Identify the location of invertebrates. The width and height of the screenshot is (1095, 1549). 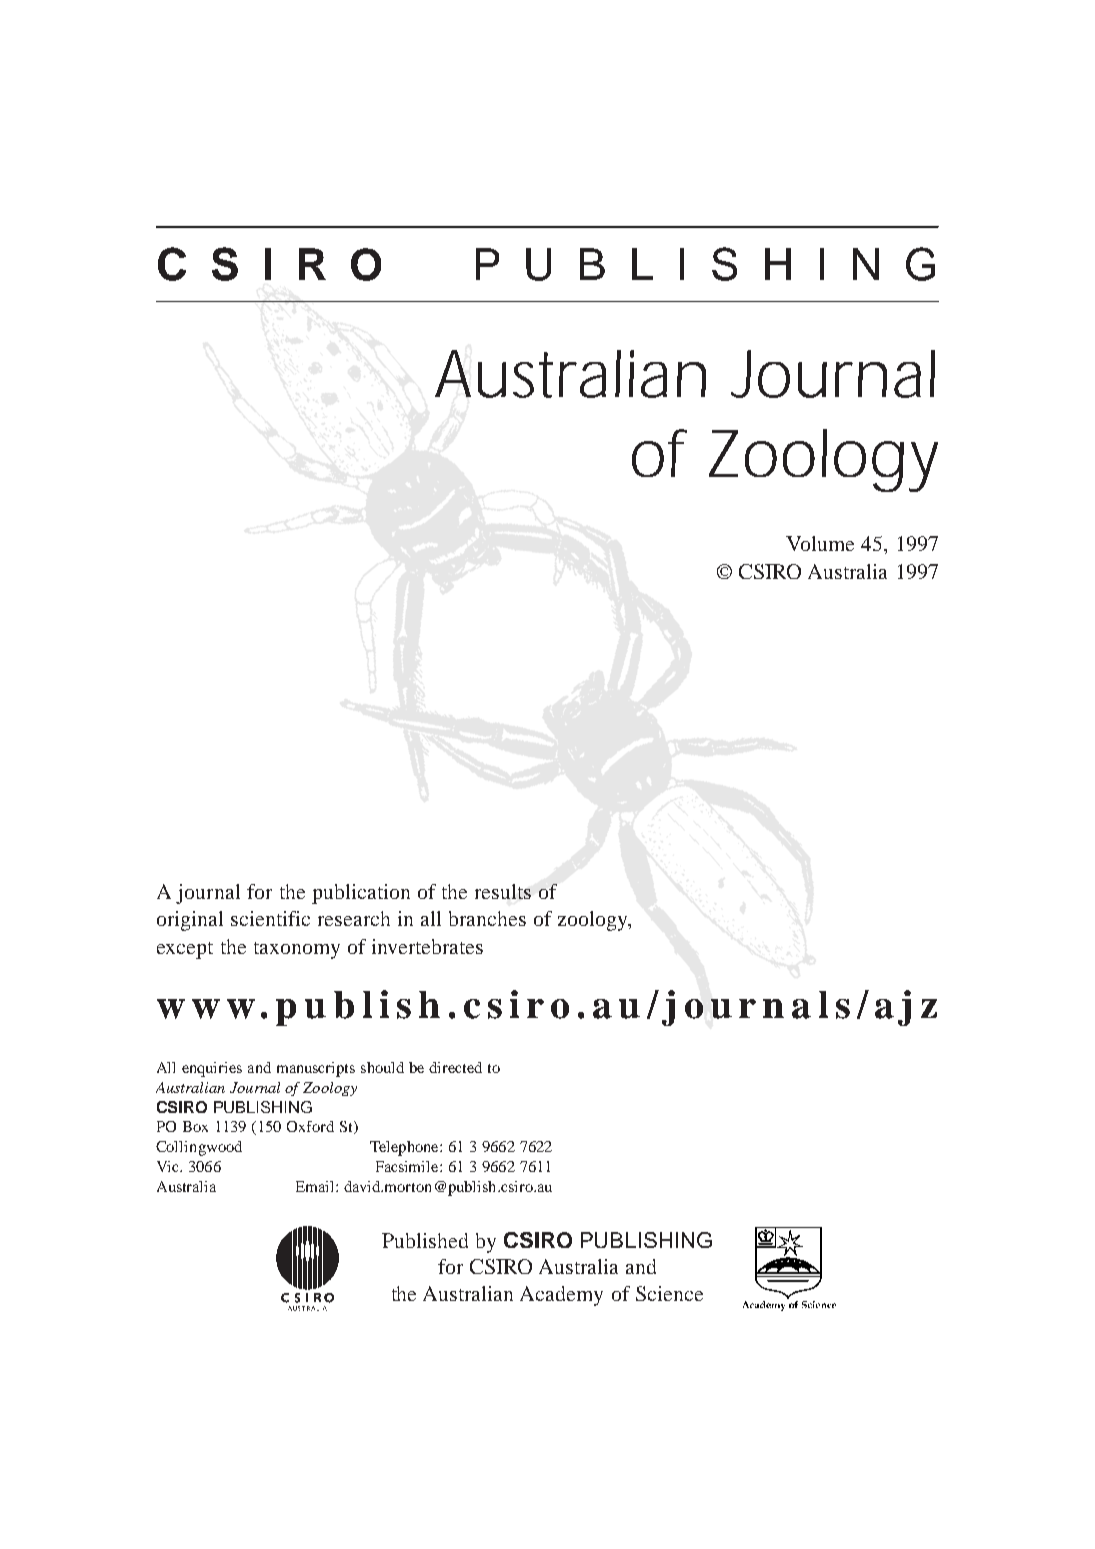
(427, 946).
